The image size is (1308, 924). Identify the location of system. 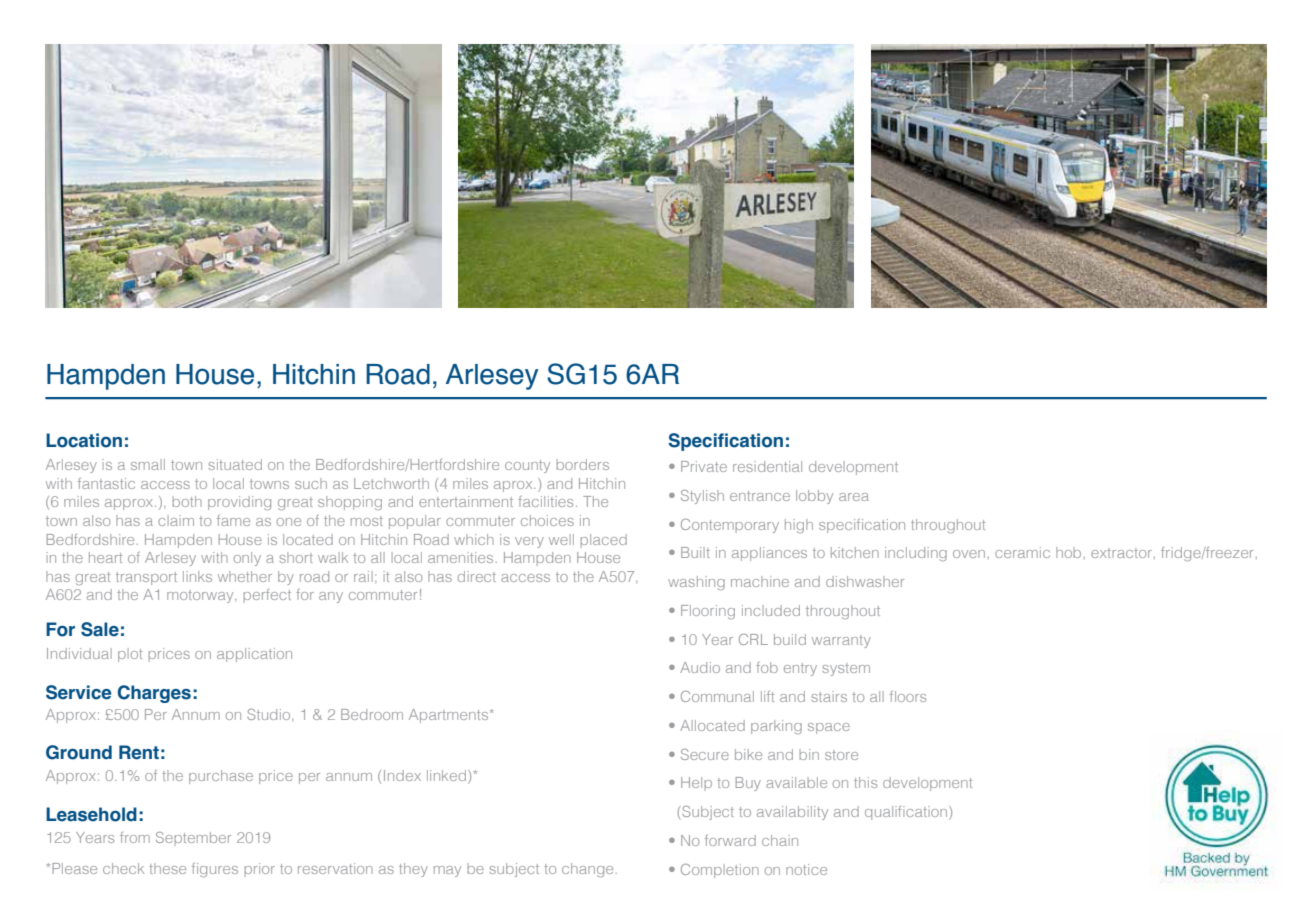
(846, 669).
